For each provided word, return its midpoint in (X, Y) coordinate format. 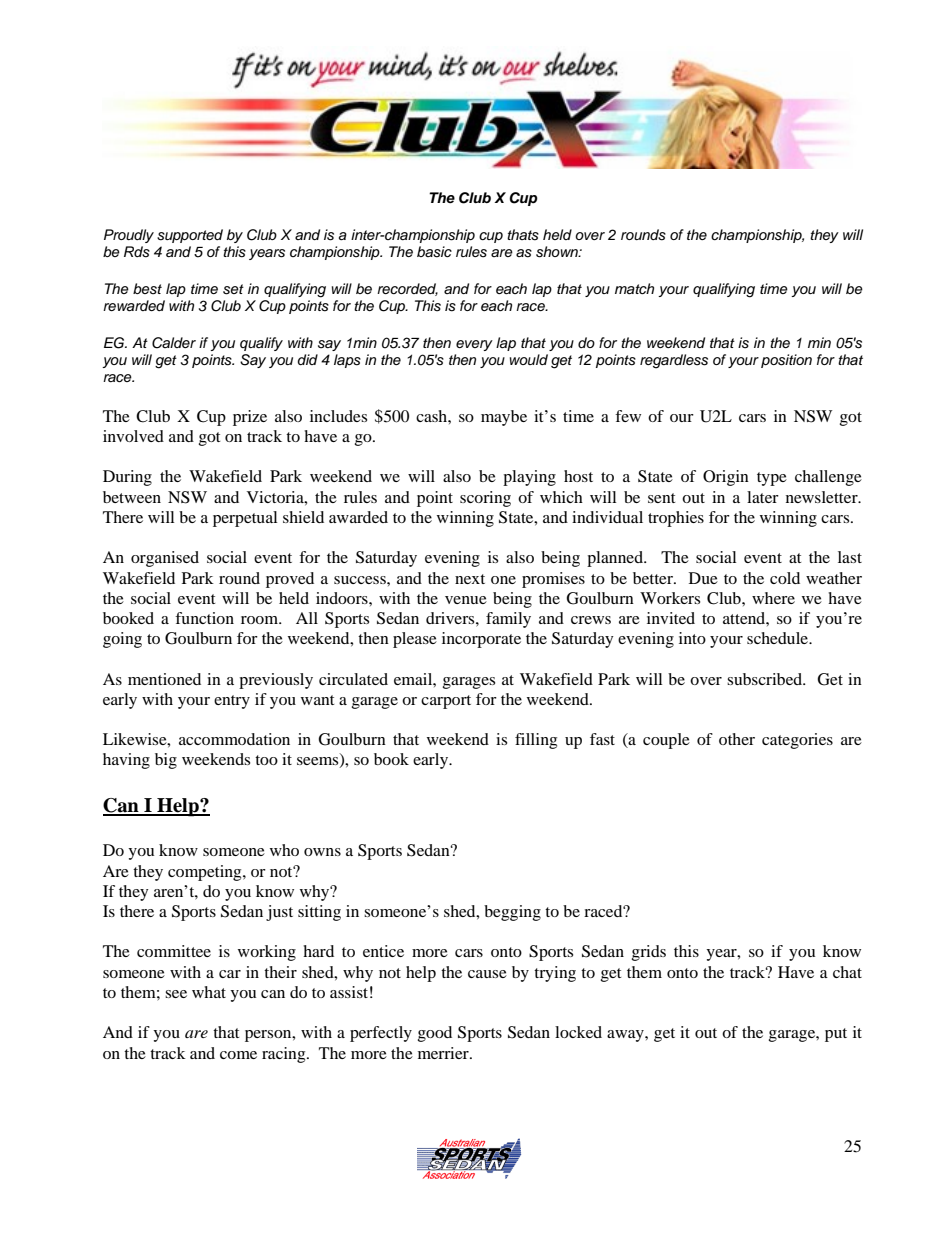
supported (190, 236)
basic (434, 252)
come (238, 1055)
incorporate (481, 640)
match (634, 289)
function (204, 618)
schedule (779, 638)
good (435, 1034)
